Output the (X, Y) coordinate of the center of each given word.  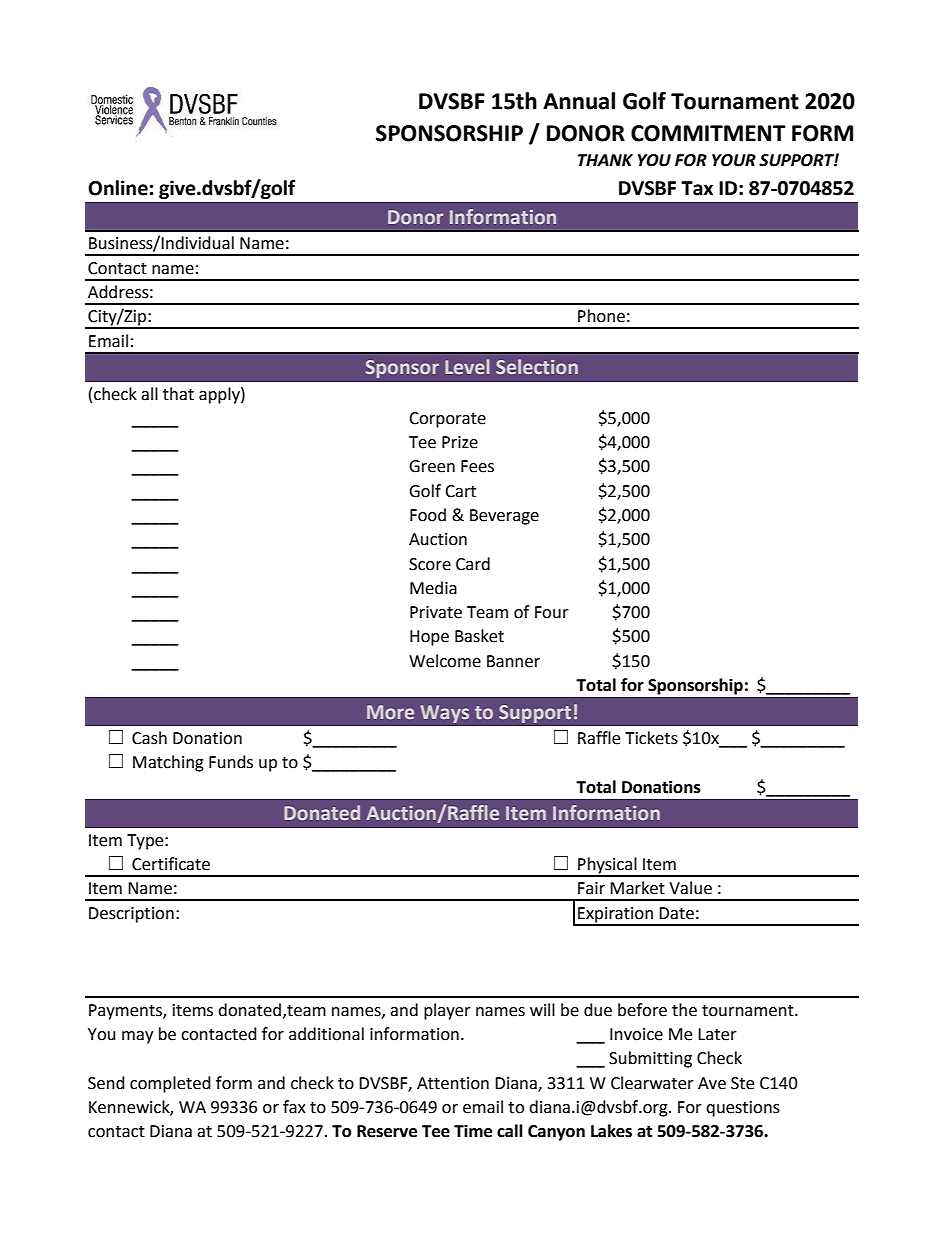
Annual (579, 101)
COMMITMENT (708, 133)
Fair (591, 888)
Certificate (171, 864)
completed (170, 1084)
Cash (149, 738)
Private (436, 612)
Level (467, 366)
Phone (601, 316)
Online (118, 188)
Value (690, 888)
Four (552, 612)
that (178, 394)
